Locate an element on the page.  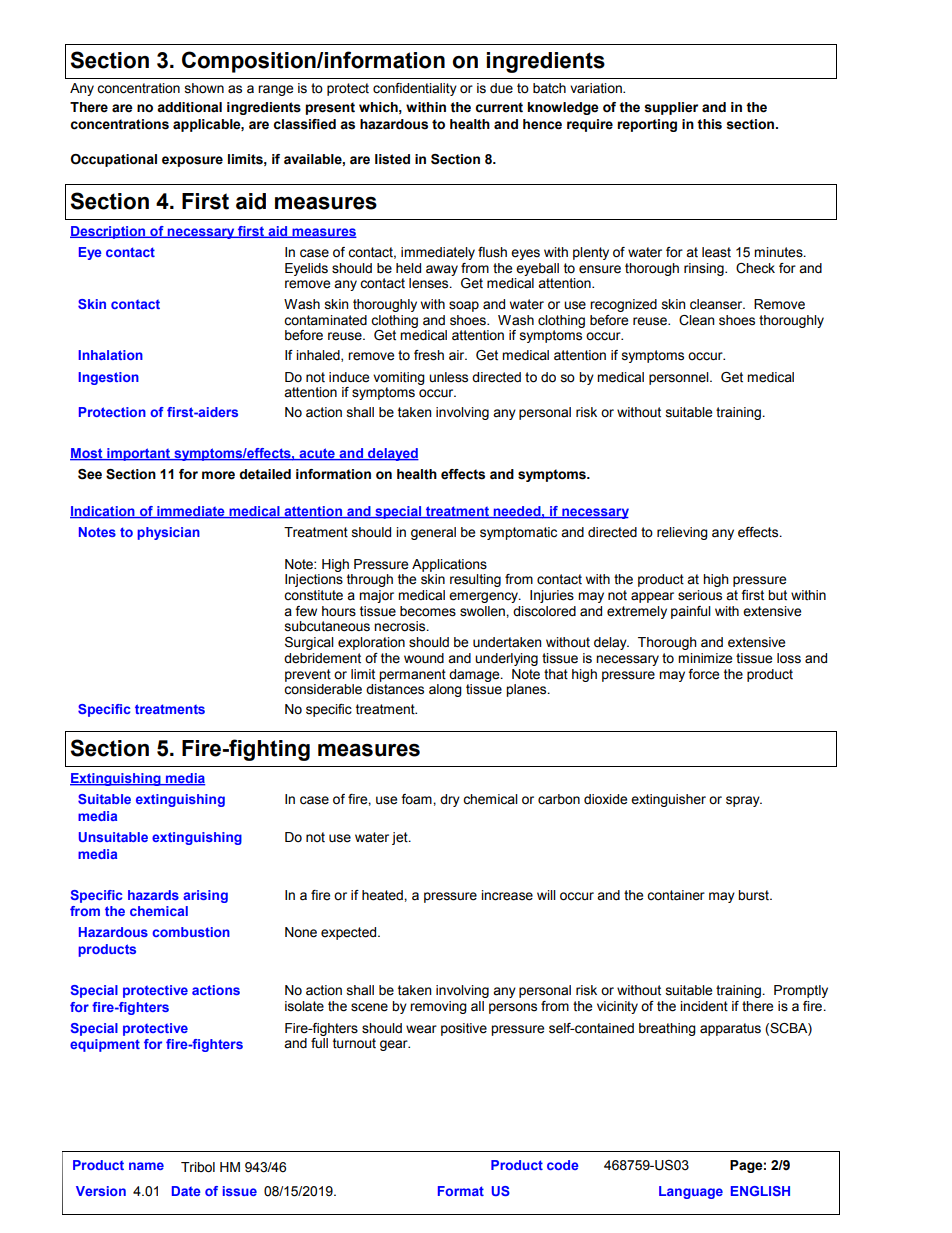
burst is located at coordinates (754, 895).
